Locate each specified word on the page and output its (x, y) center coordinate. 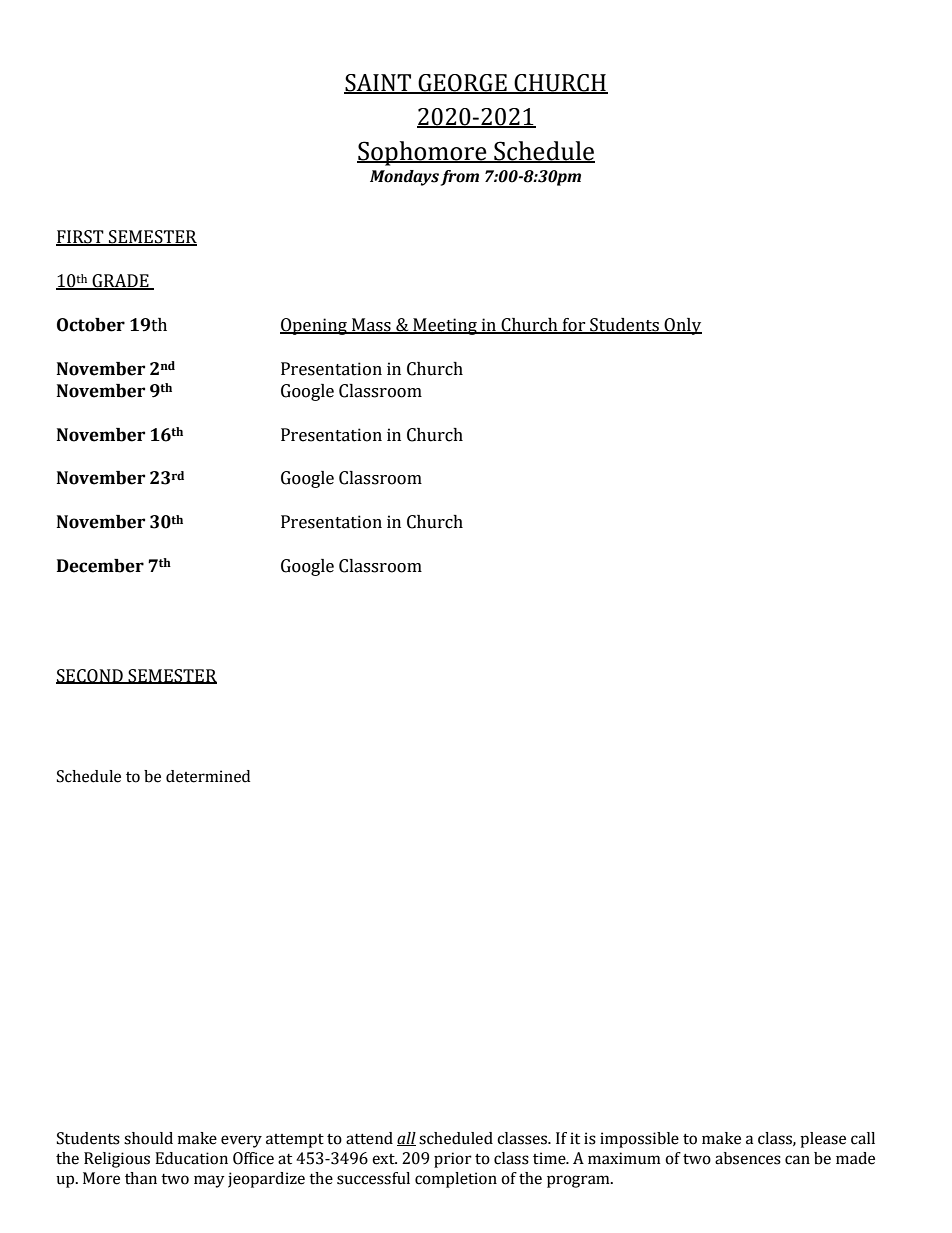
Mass (371, 326)
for (574, 326)
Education (191, 1158)
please (823, 1140)
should (148, 1138)
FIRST (81, 238)
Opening (314, 326)
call (863, 1138)
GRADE (120, 282)
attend (369, 1138)
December (100, 566)
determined (208, 776)
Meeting (445, 326)
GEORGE (462, 84)
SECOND (90, 676)
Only (682, 326)
